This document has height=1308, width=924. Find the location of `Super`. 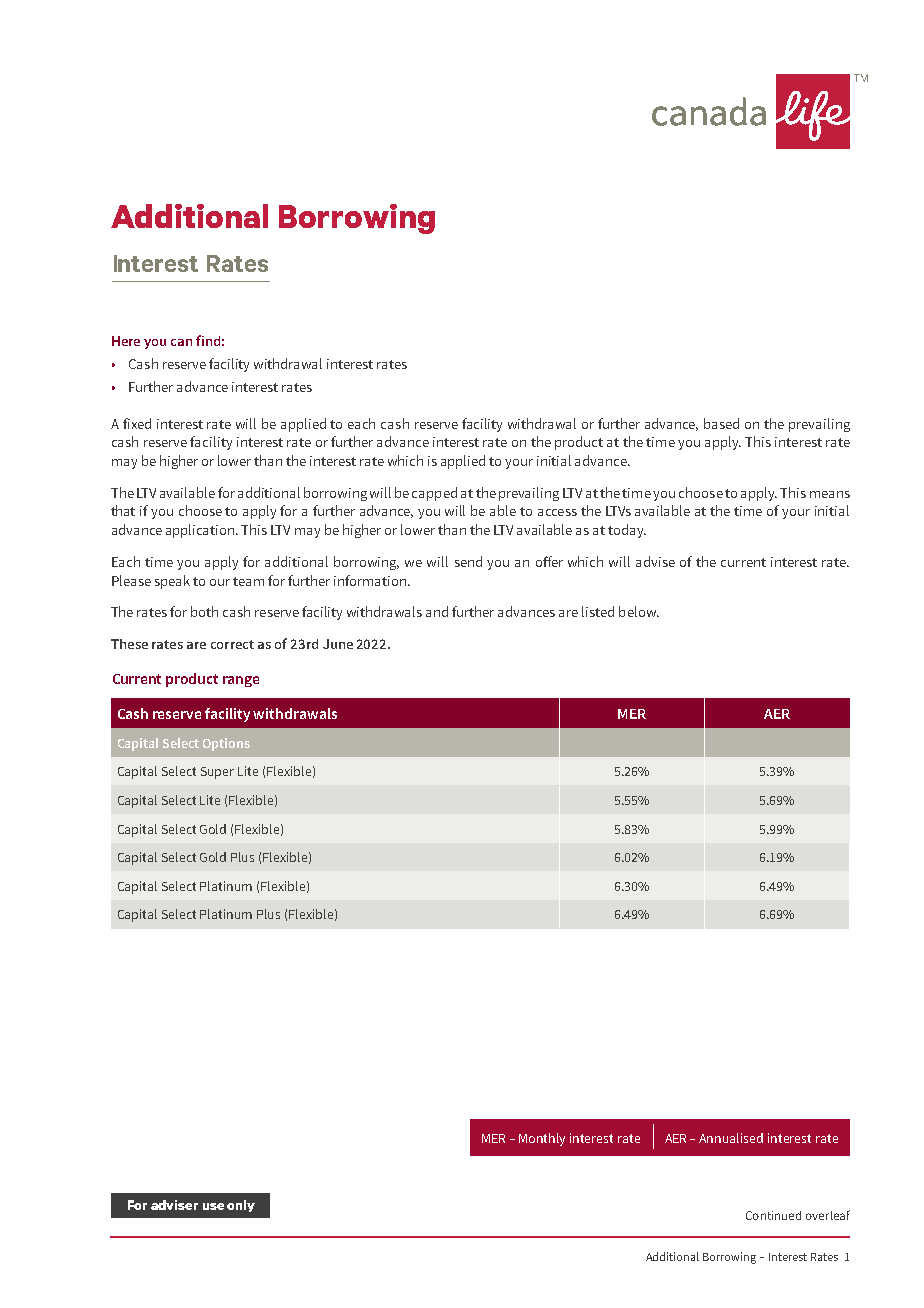

Super is located at coordinates (217, 773).
